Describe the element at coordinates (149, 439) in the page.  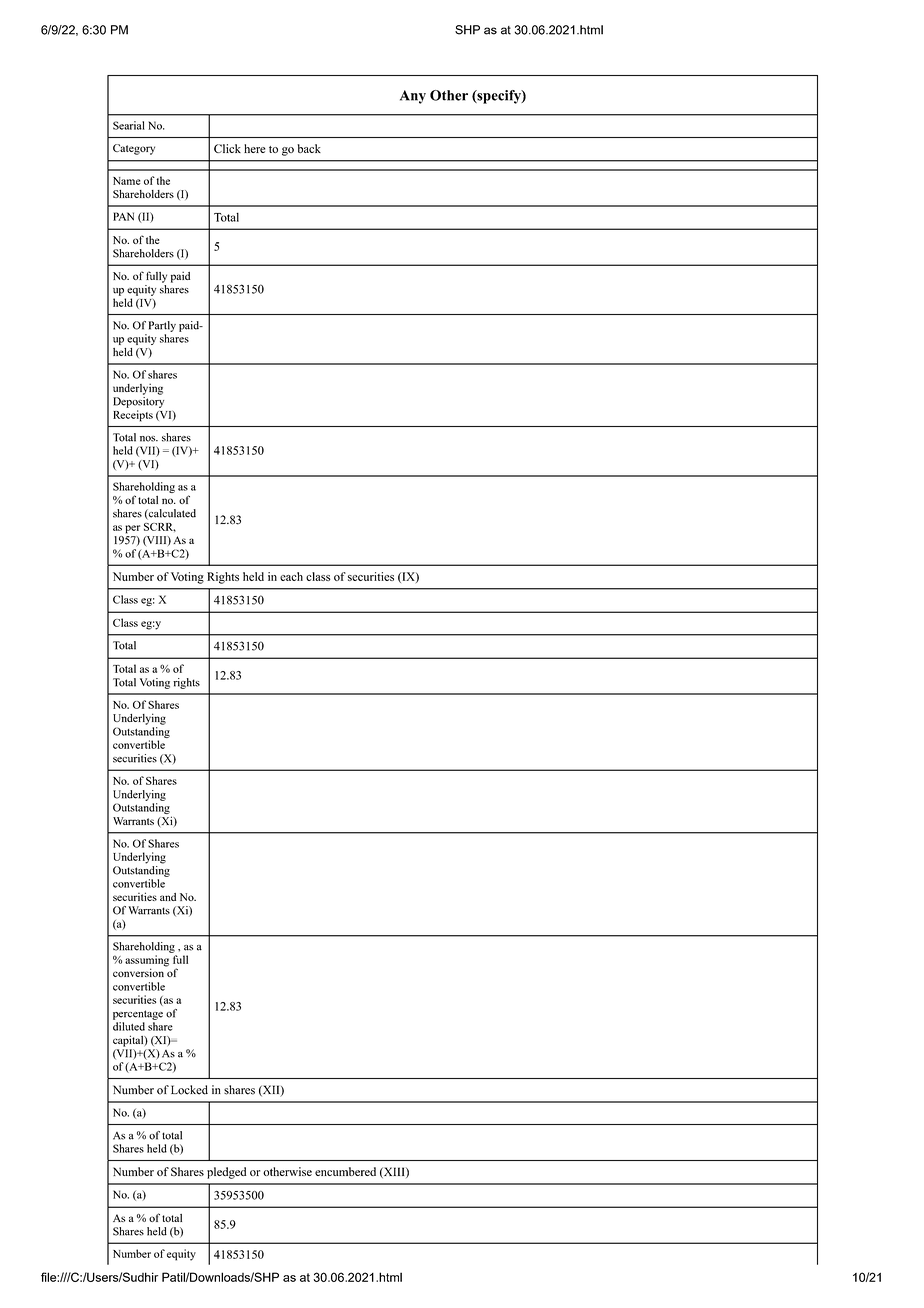
I see `nos` at that location.
